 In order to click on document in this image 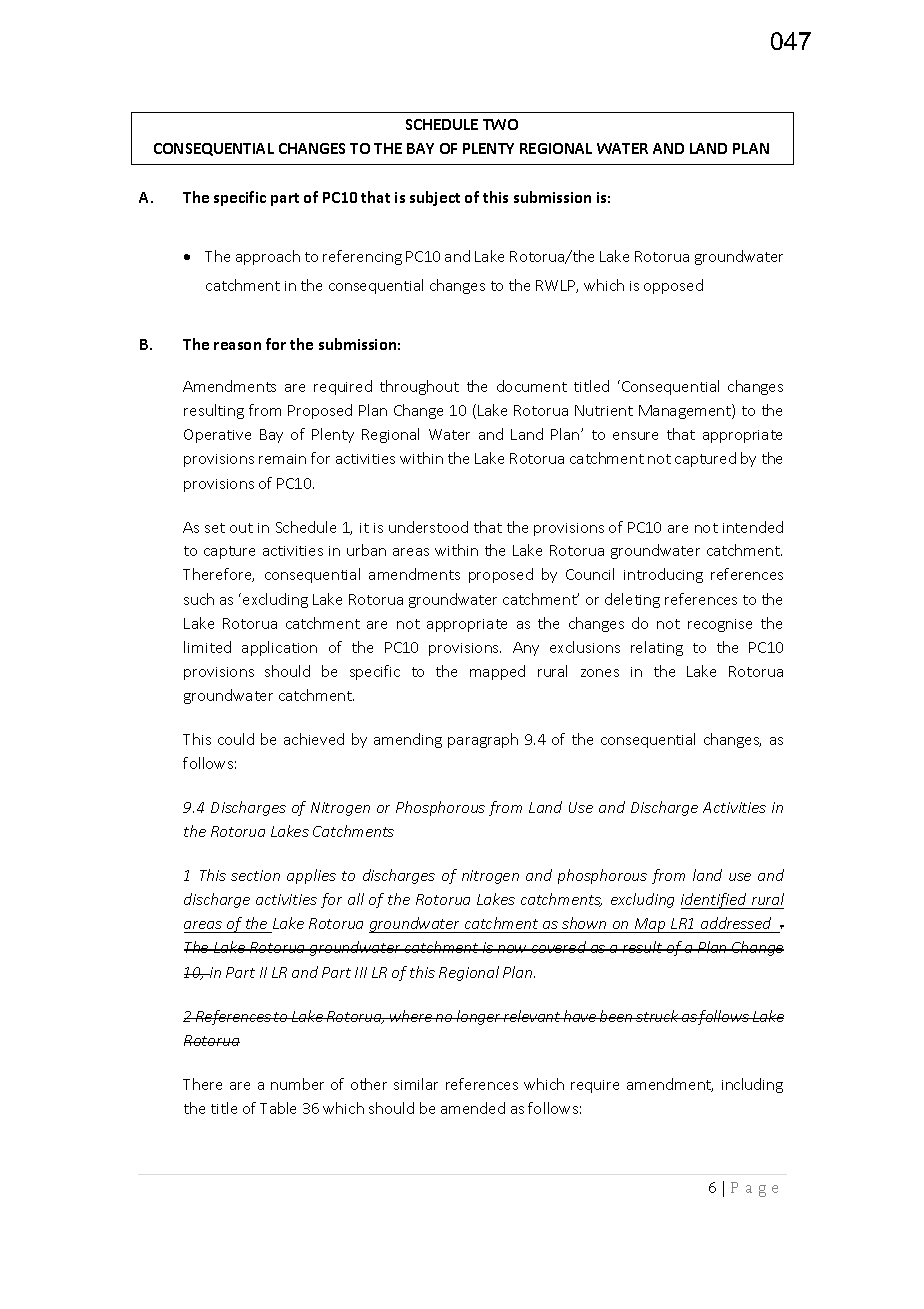, I will do `click(532, 386)`.
